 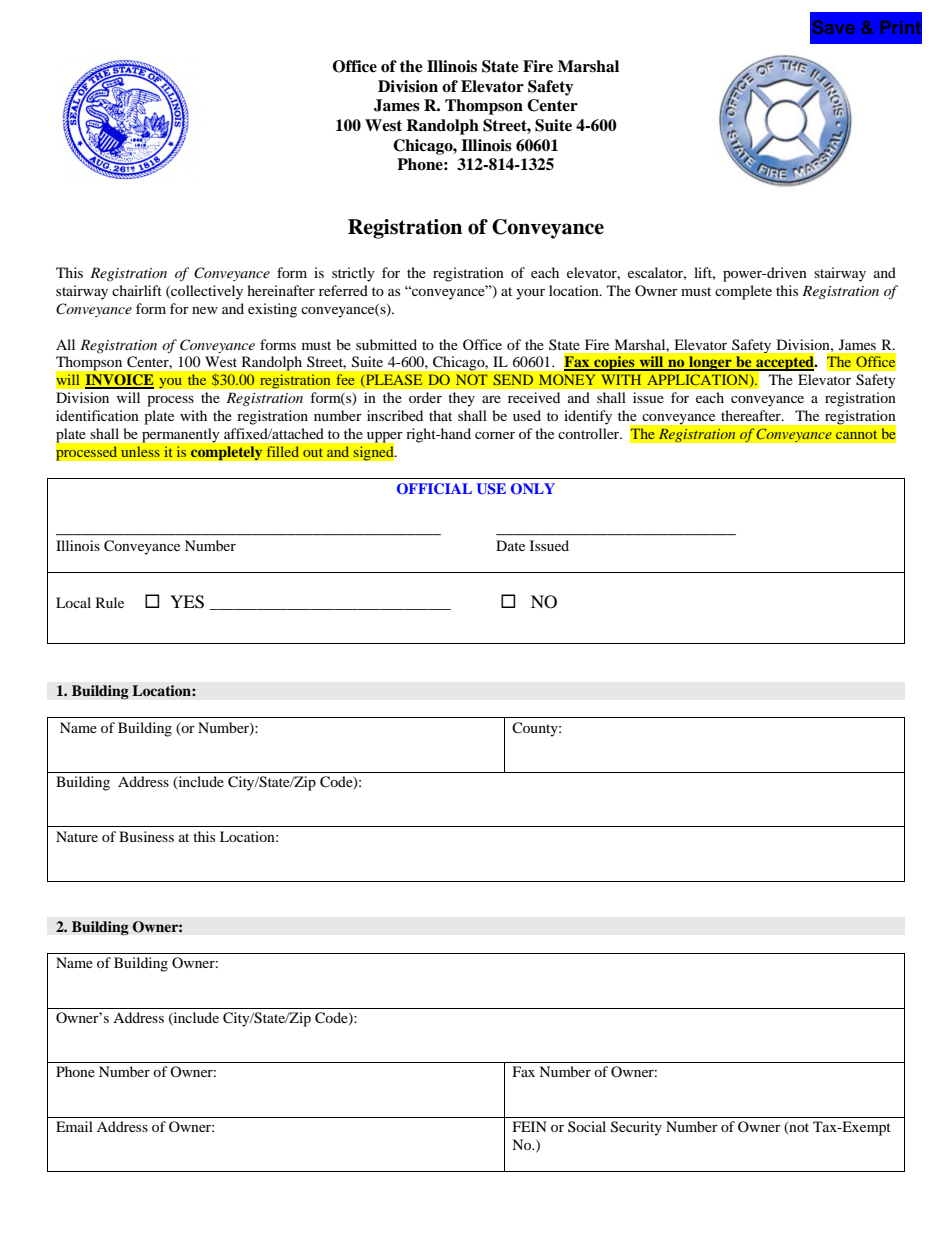 What do you see at coordinates (636, 1128) in the screenshot?
I see `Security` at bounding box center [636, 1128].
